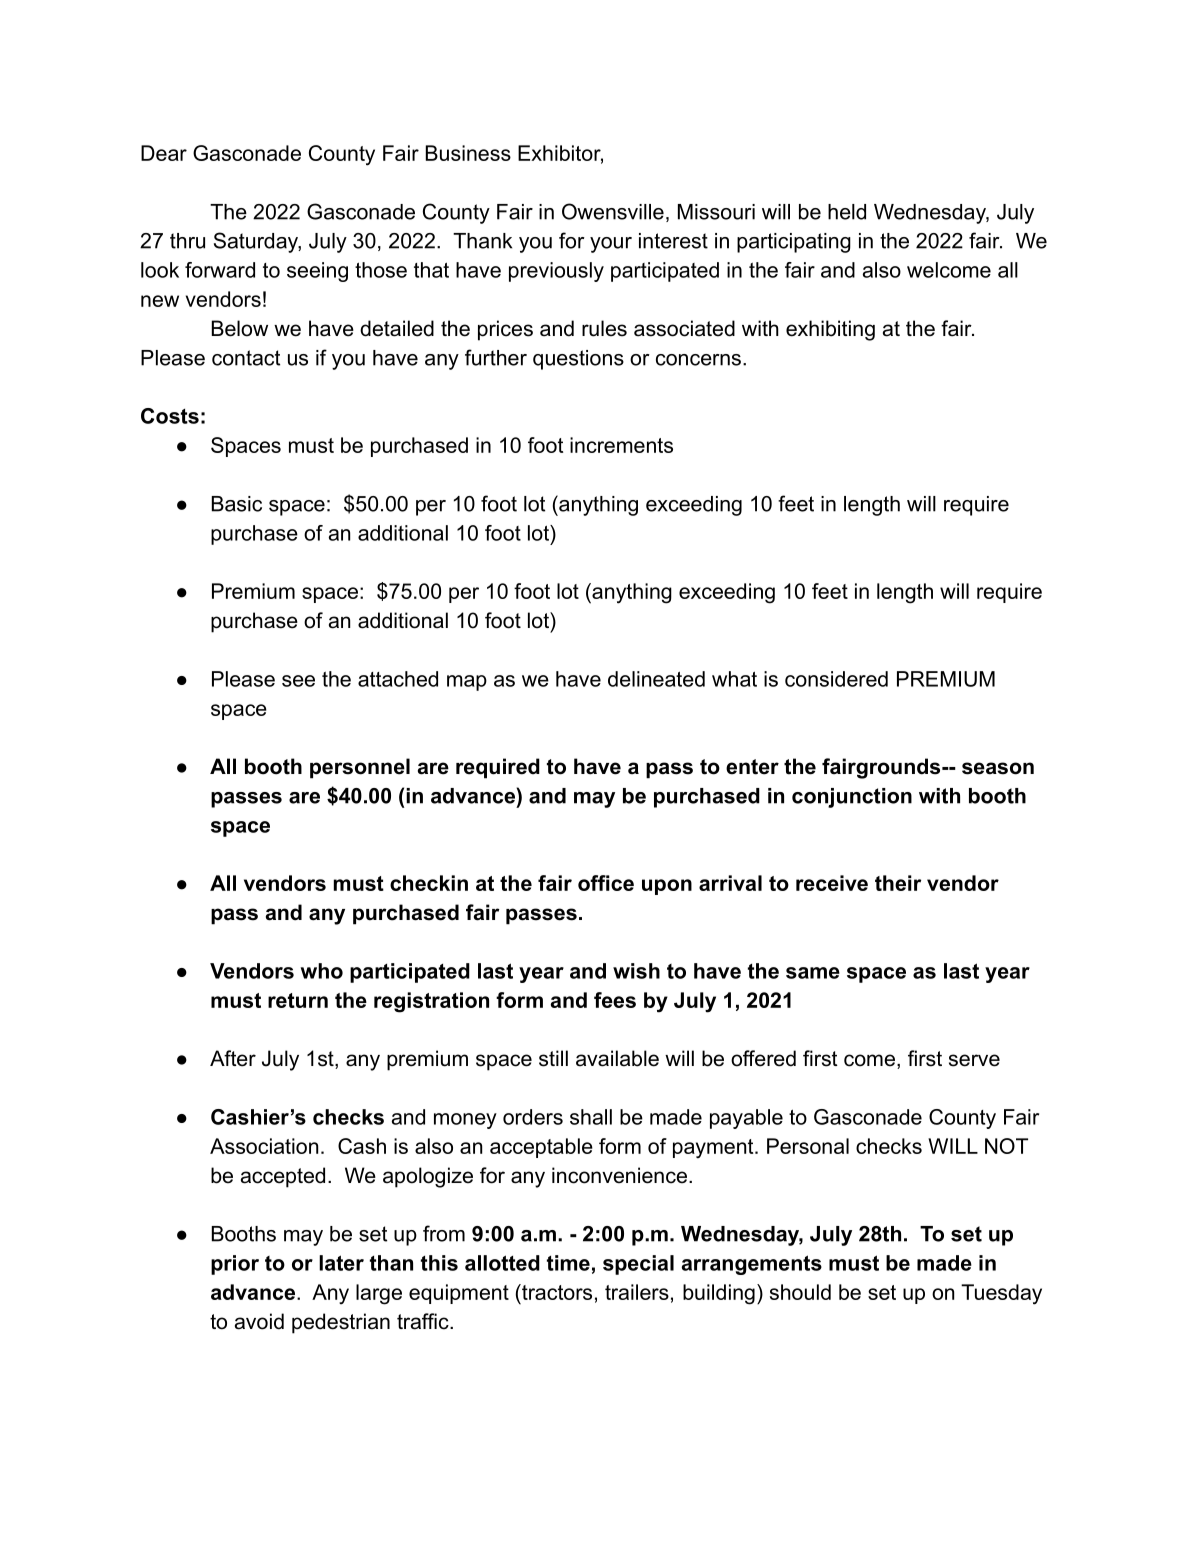 The width and height of the image is (1191, 1542). What do you see at coordinates (836, 679) in the image?
I see `considered` at bounding box center [836, 679].
